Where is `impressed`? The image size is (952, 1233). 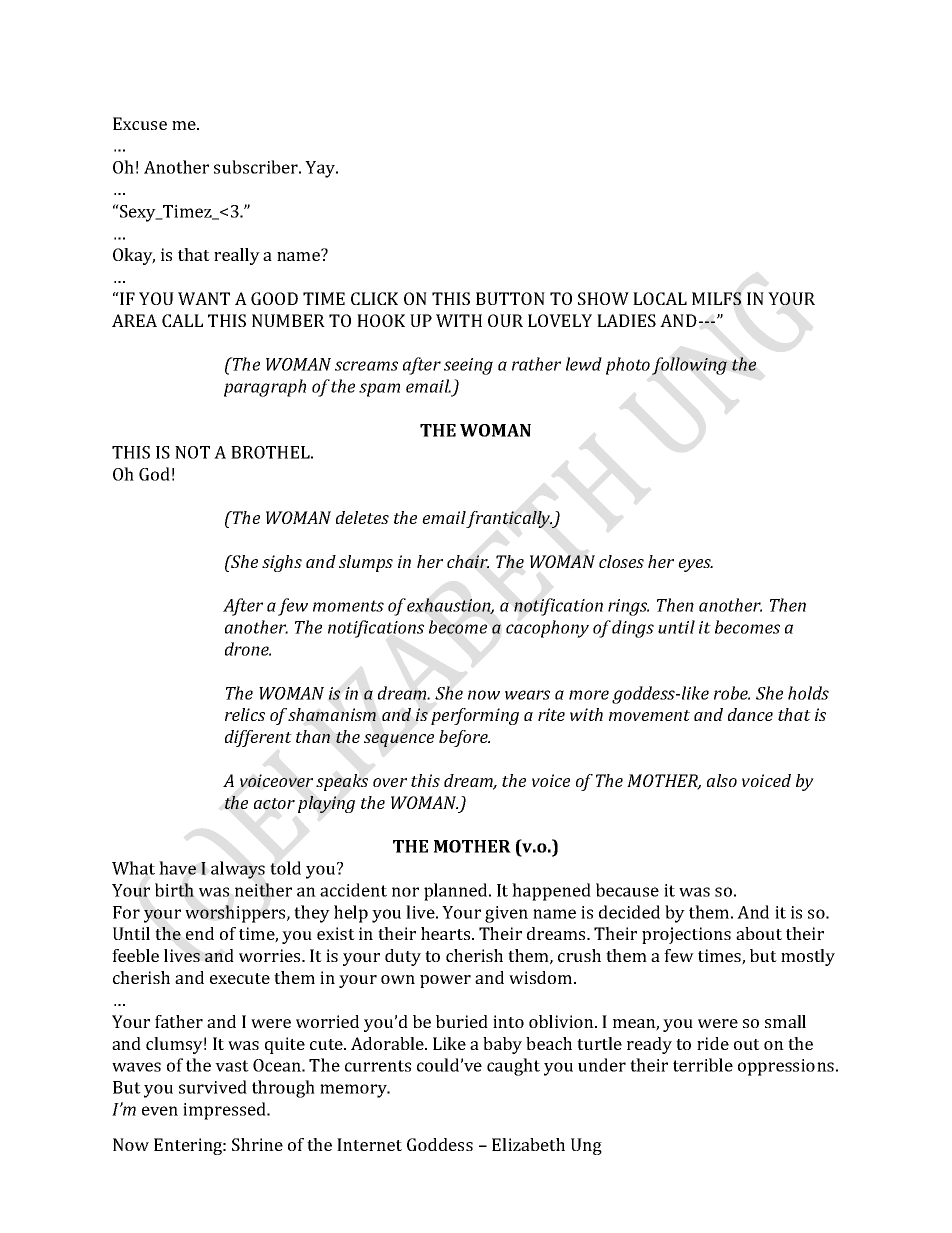 impressed is located at coordinates (226, 1111).
